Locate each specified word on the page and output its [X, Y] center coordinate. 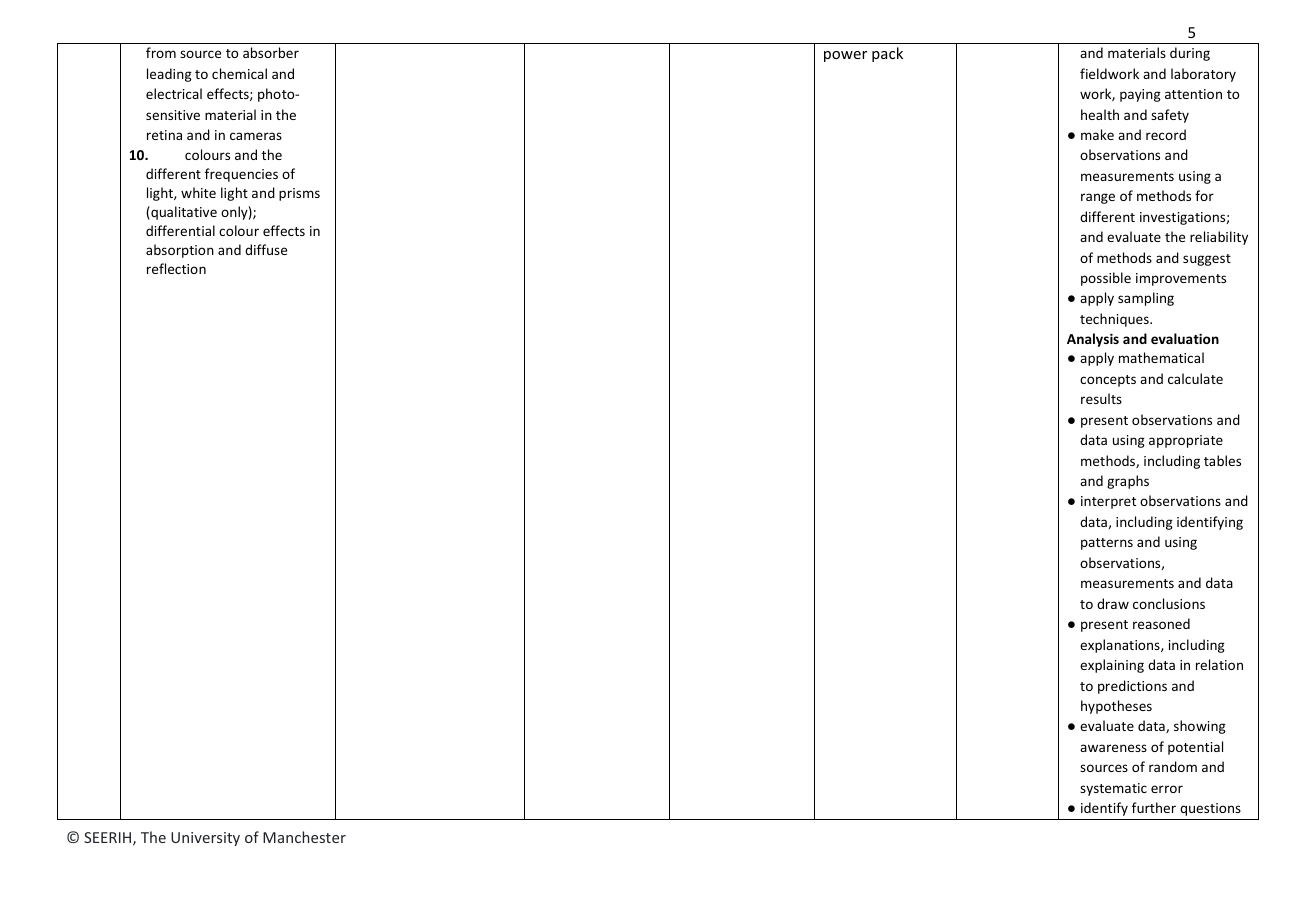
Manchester [304, 837]
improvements [1181, 279]
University [205, 839]
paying [1140, 95]
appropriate [1186, 441]
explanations [1121, 646]
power [845, 56]
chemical [239, 73]
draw [1113, 603]
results [1101, 398]
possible [1106, 279]
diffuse [266, 249]
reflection [176, 268]
